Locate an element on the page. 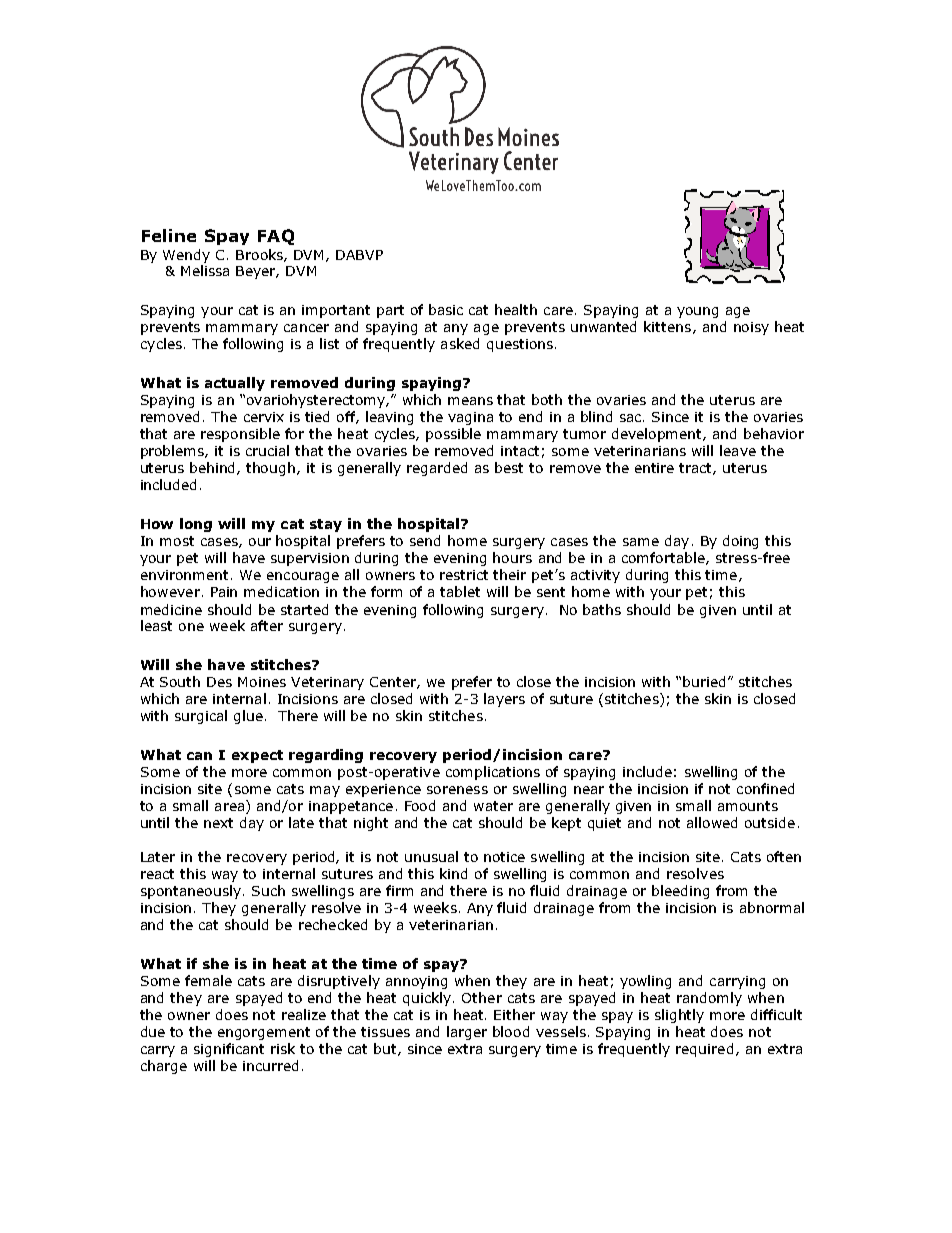 This document has height=1233, width=952. Des is located at coordinates (219, 682).
